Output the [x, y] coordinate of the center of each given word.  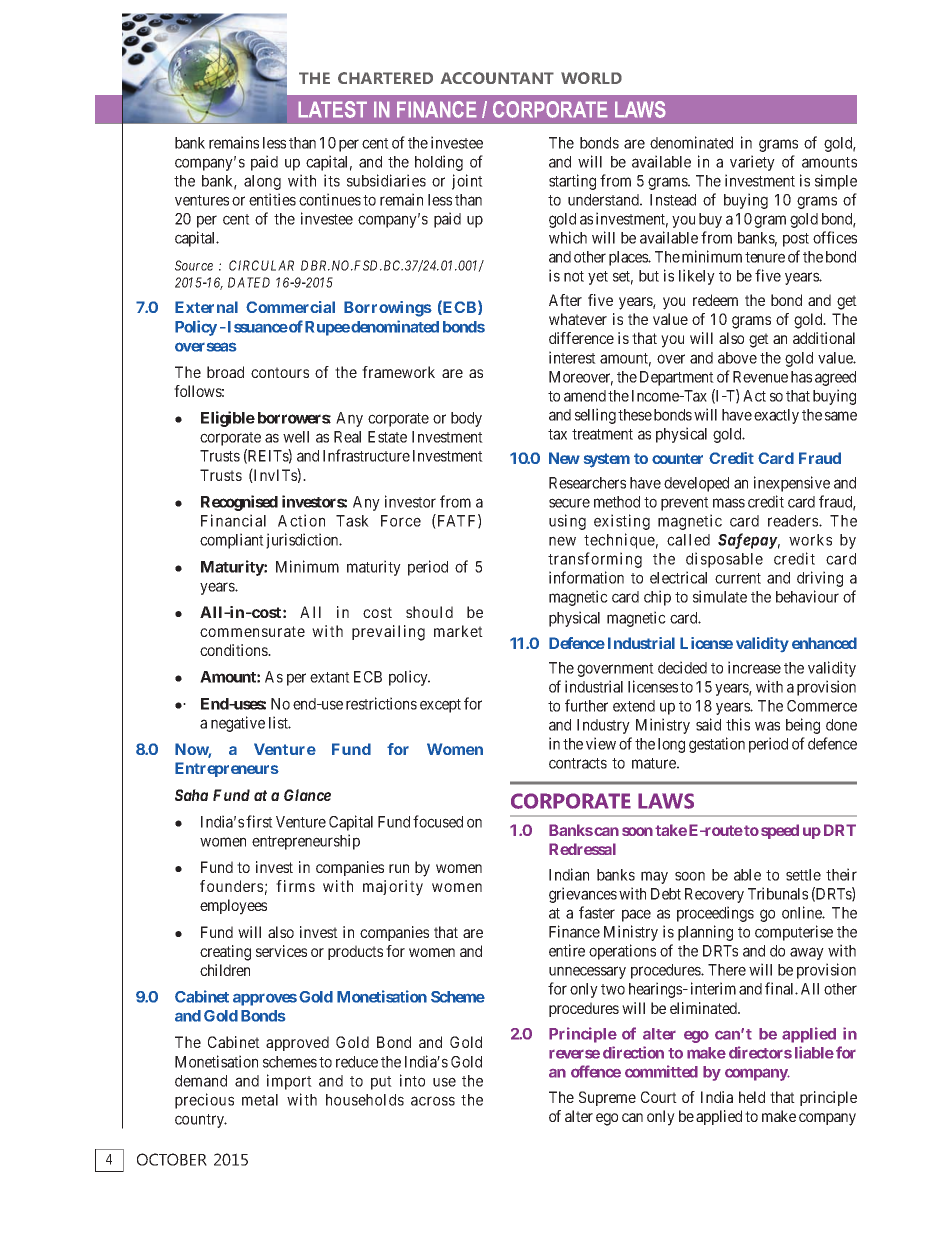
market [458, 631]
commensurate [252, 631]
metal [260, 1100]
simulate [720, 596]
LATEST [332, 109]
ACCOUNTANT [497, 78]
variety [752, 163]
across [433, 1101]
